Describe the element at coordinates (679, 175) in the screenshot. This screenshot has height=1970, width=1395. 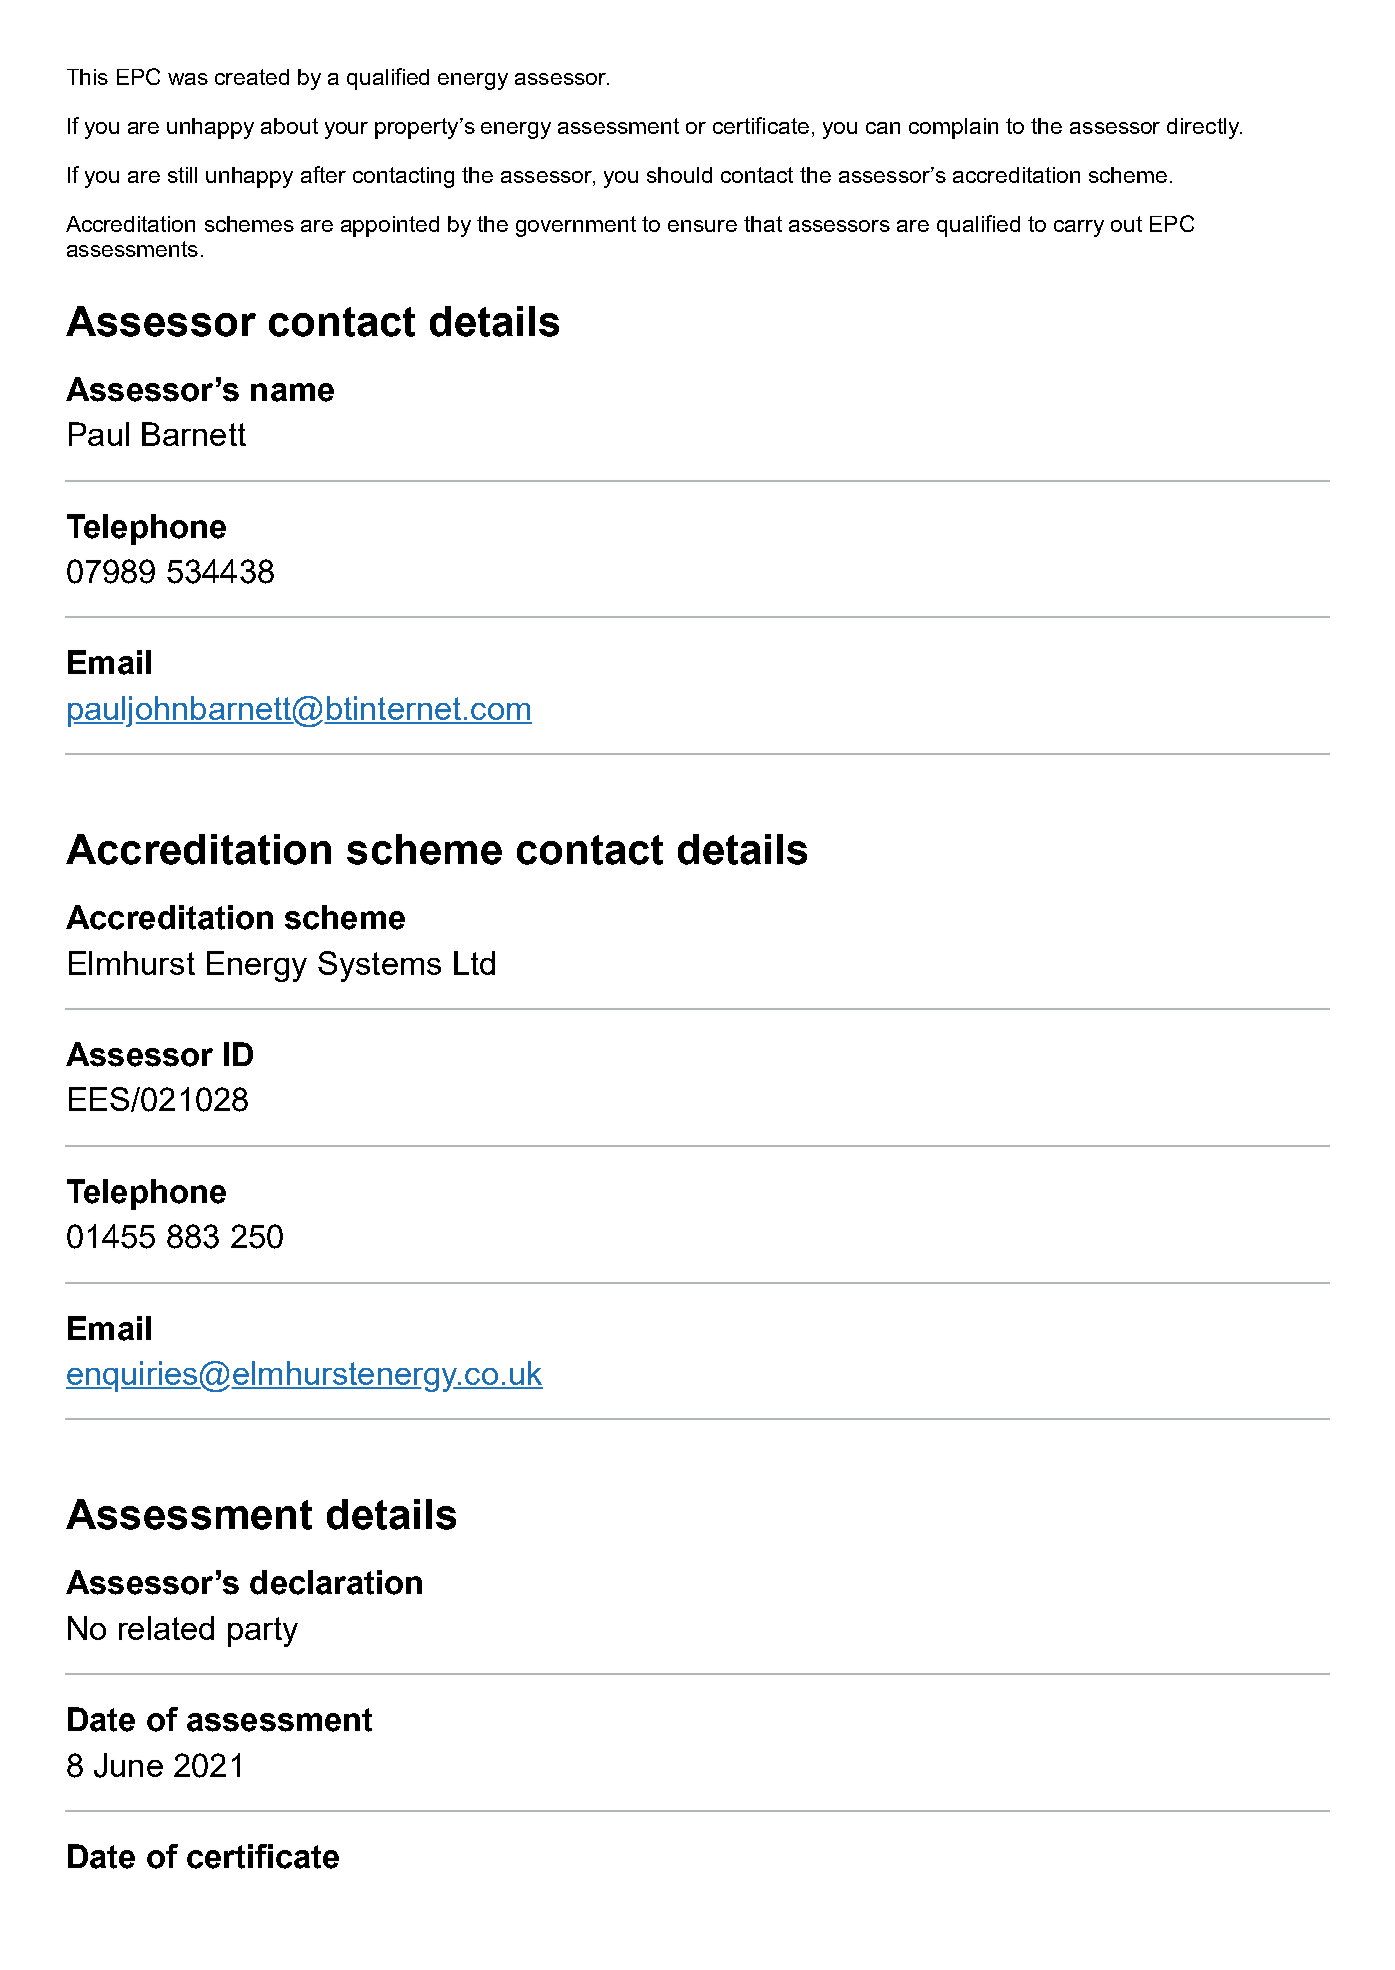
I see `should` at that location.
